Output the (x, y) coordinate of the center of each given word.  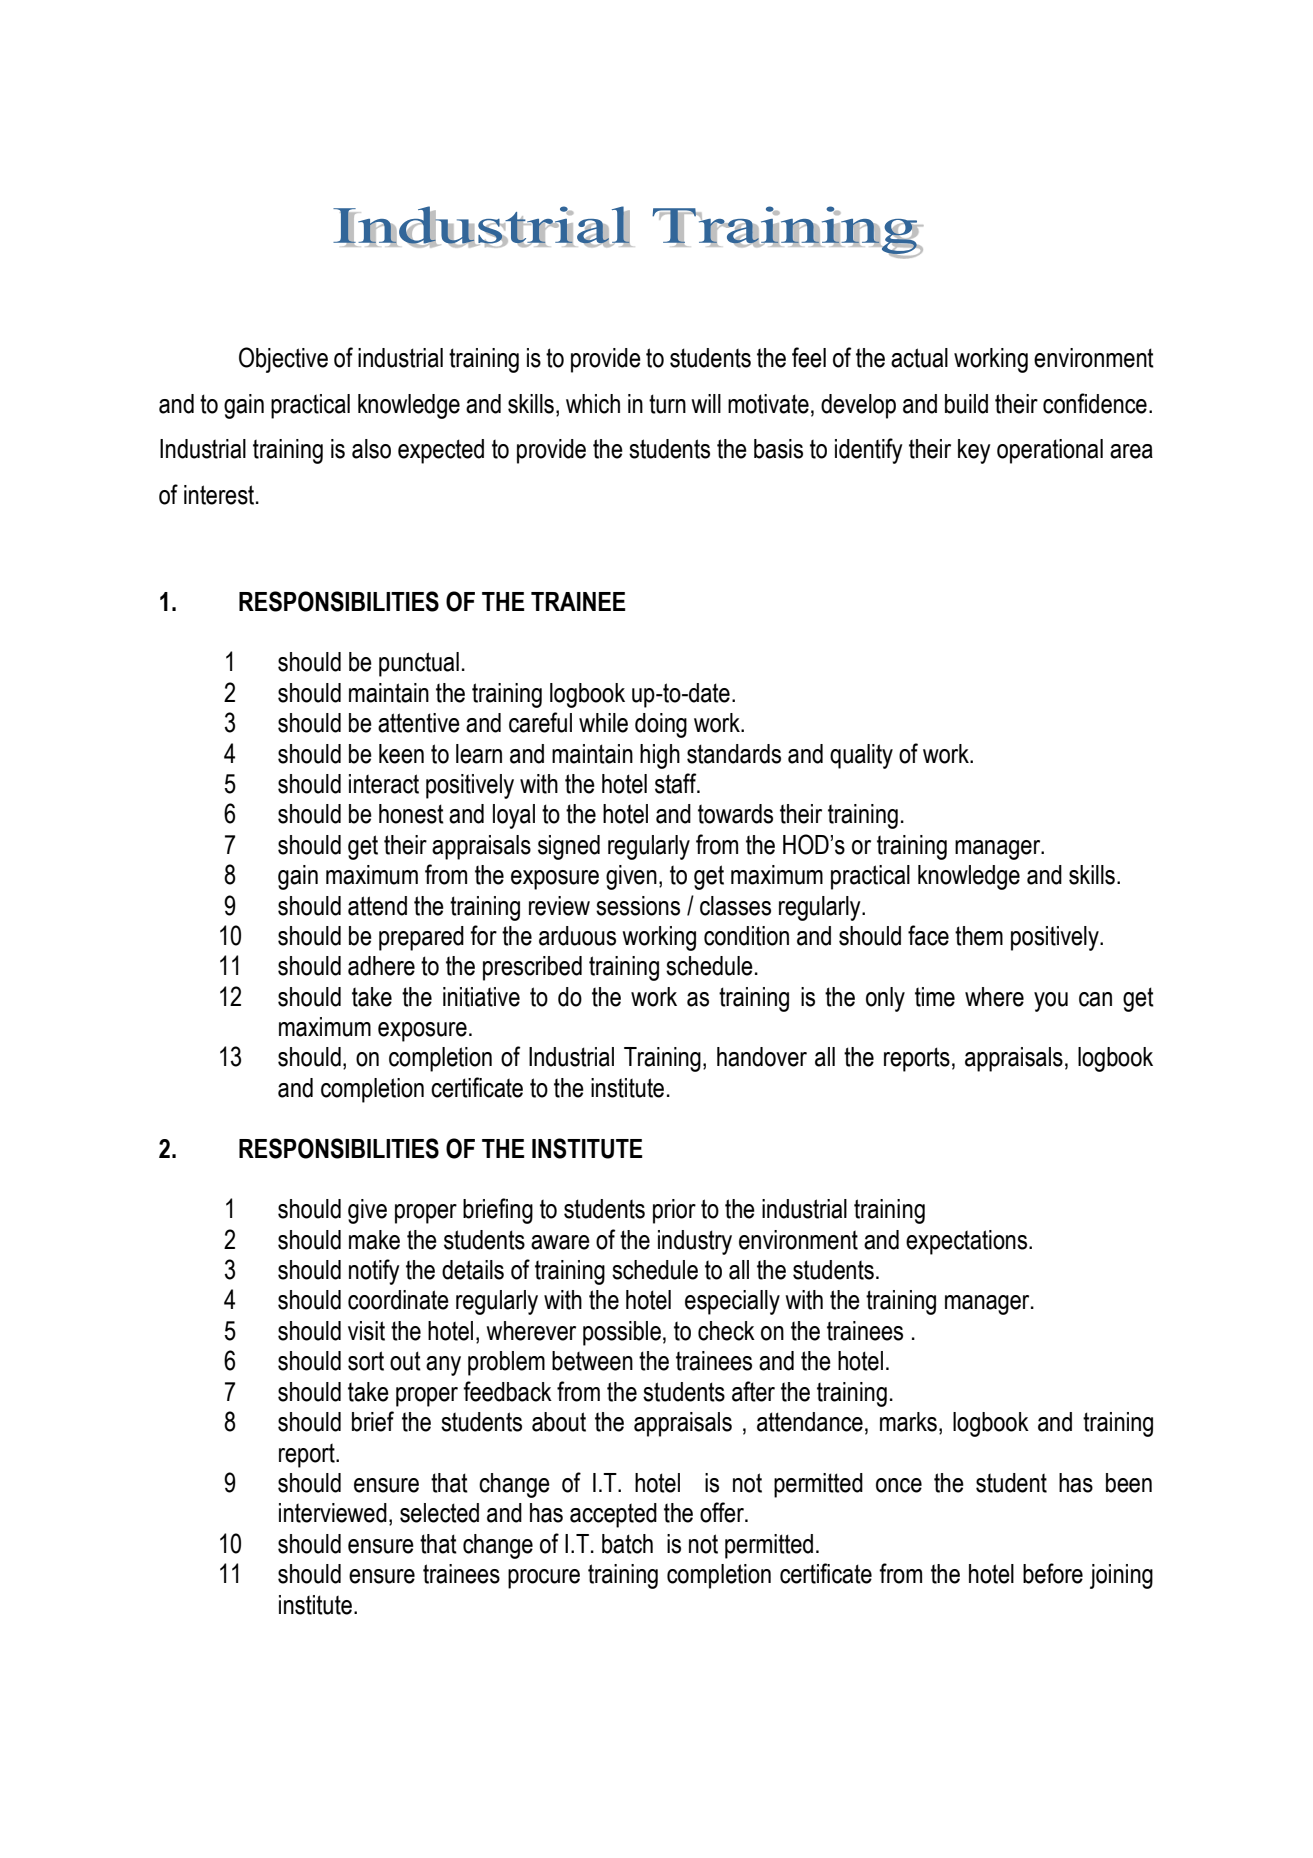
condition (746, 936)
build (966, 404)
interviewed (333, 1513)
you (1051, 1002)
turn (667, 404)
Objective (283, 360)
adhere (381, 966)
